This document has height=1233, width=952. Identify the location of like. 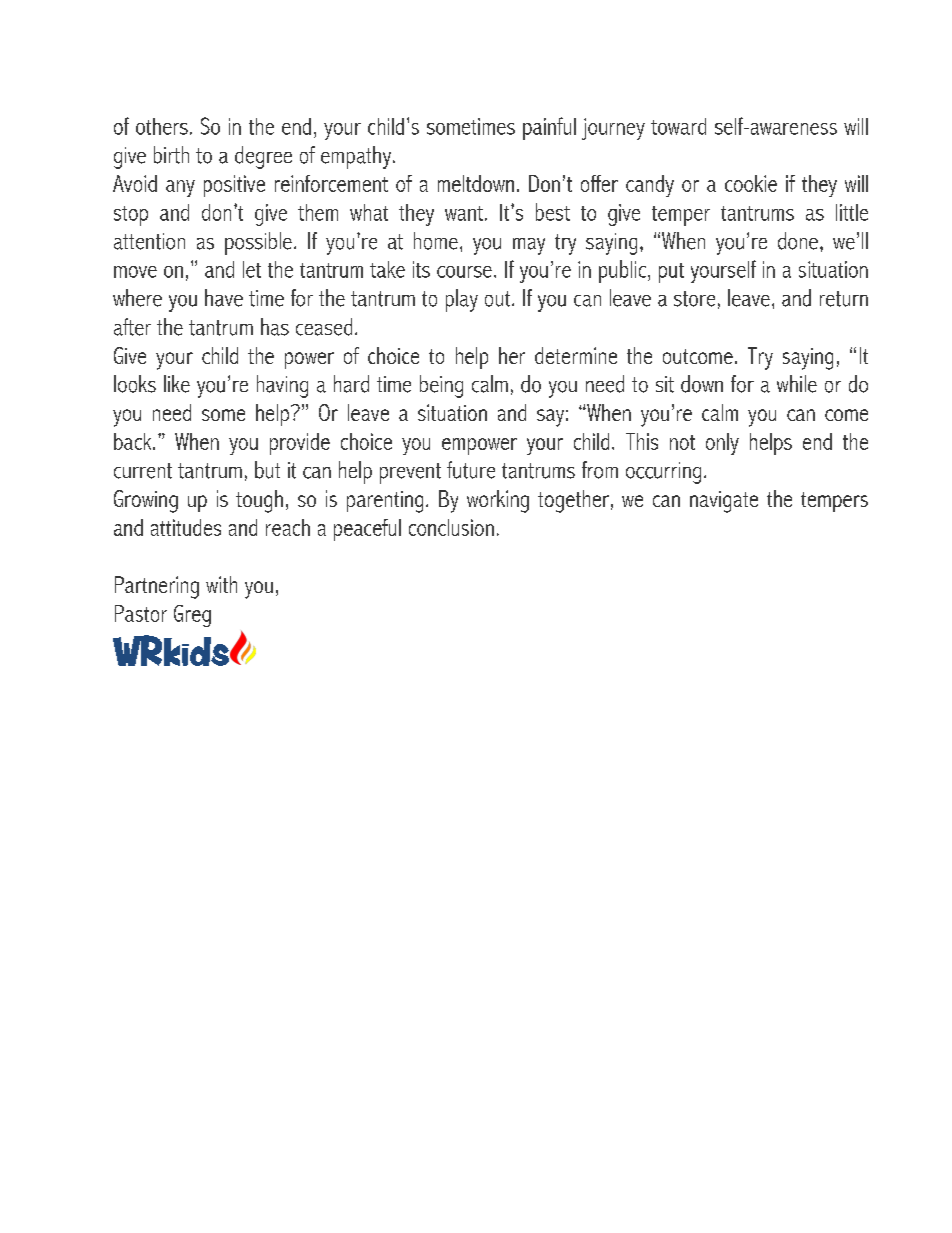
(177, 384).
